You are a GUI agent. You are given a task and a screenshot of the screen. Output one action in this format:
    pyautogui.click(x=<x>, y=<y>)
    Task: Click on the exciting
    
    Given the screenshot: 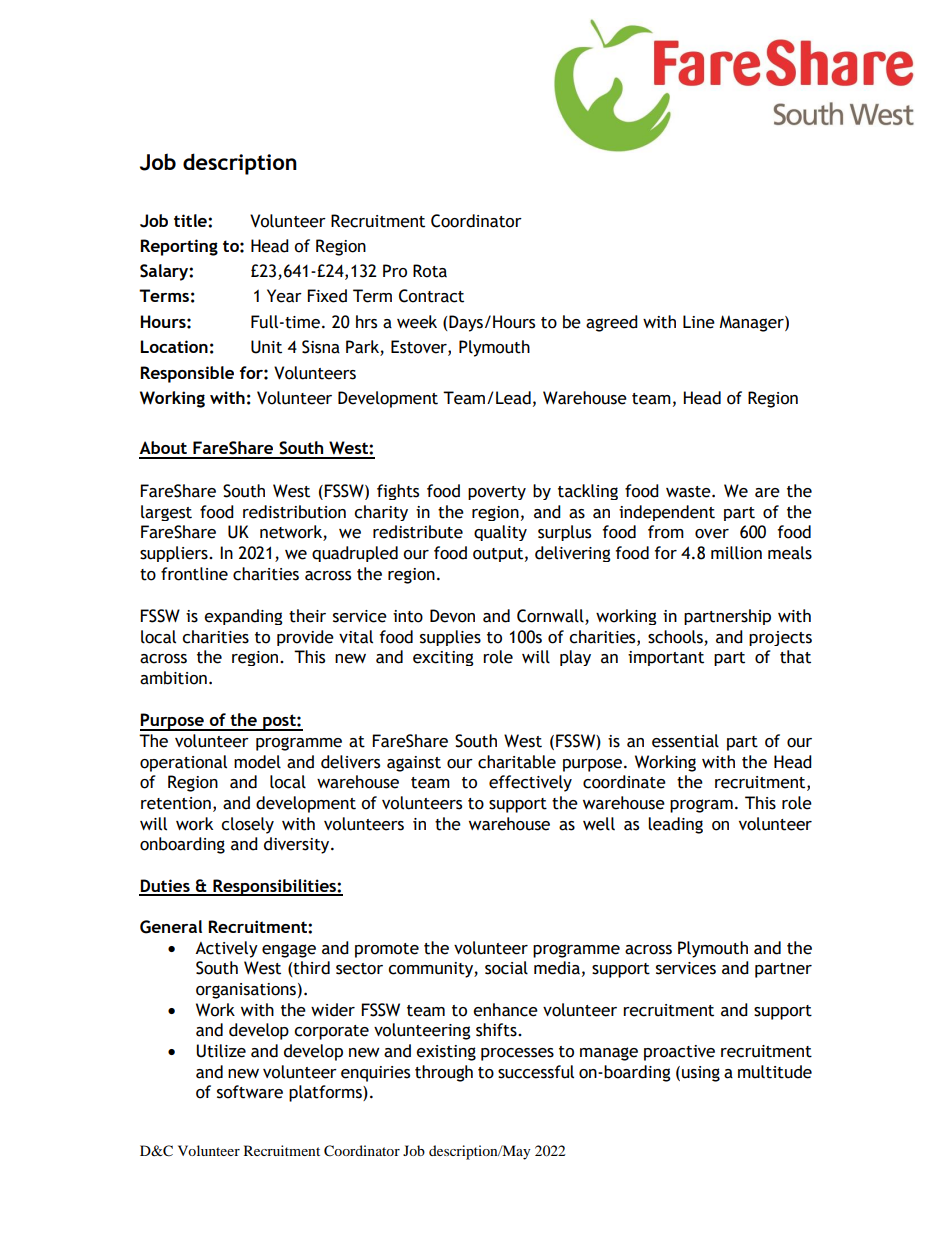 What is the action you would take?
    pyautogui.click(x=443, y=658)
